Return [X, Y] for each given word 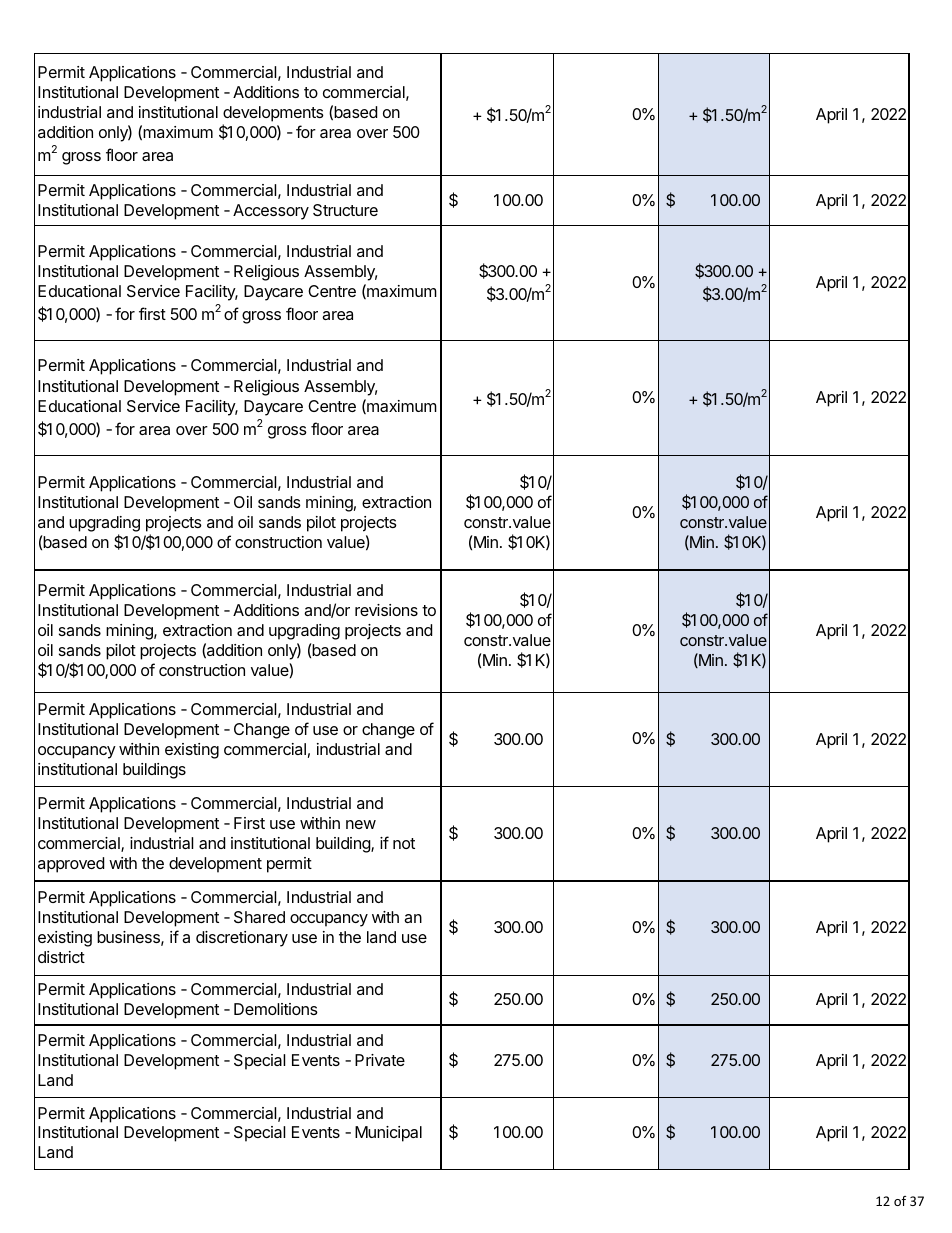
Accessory [271, 212]
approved [71, 865]
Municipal [388, 1134]
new [361, 824]
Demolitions [276, 1009]
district [61, 957]
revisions [386, 610]
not [404, 843]
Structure [345, 210]
